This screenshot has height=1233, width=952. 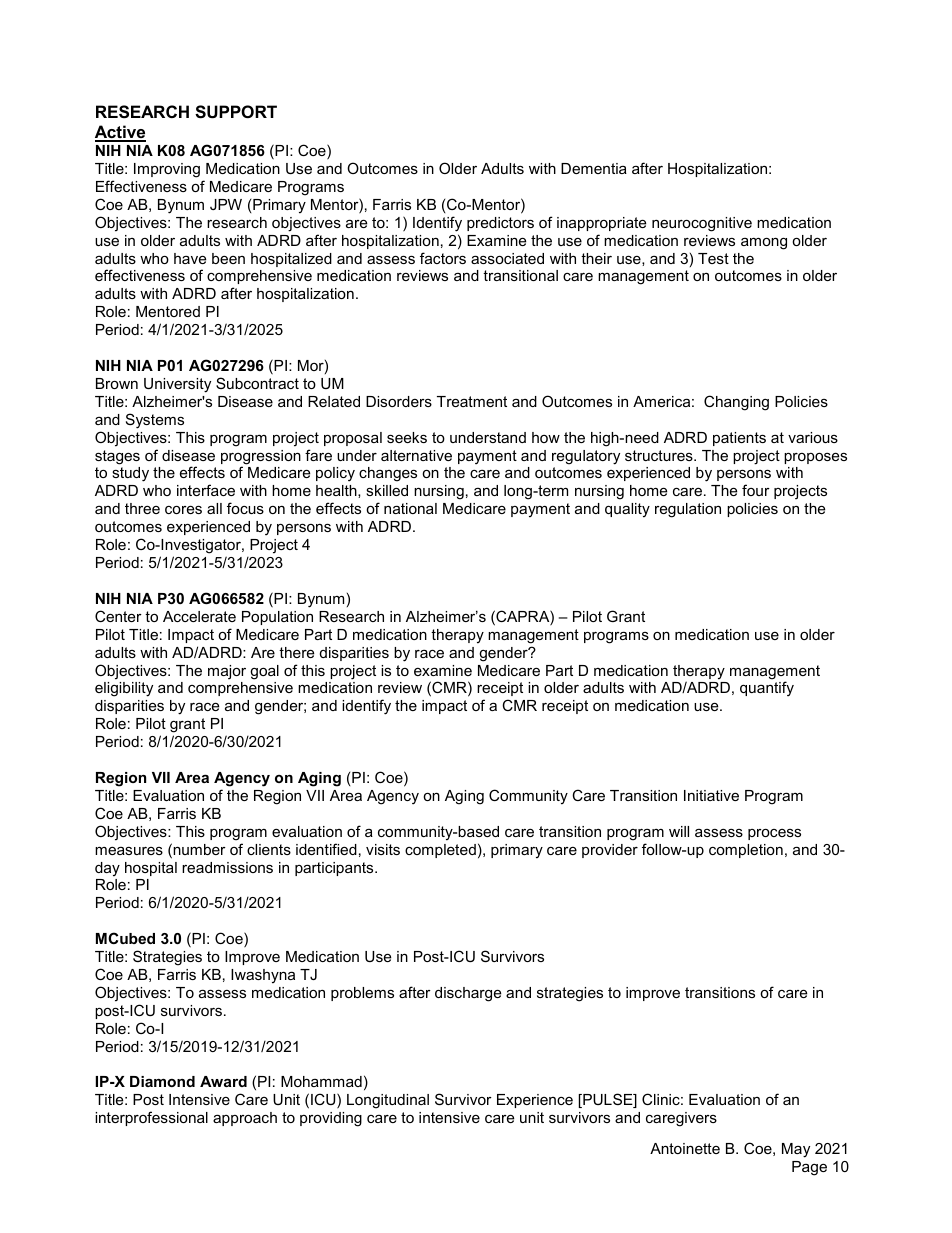 What do you see at coordinates (245, 1119) in the screenshot?
I see `approach` at bounding box center [245, 1119].
